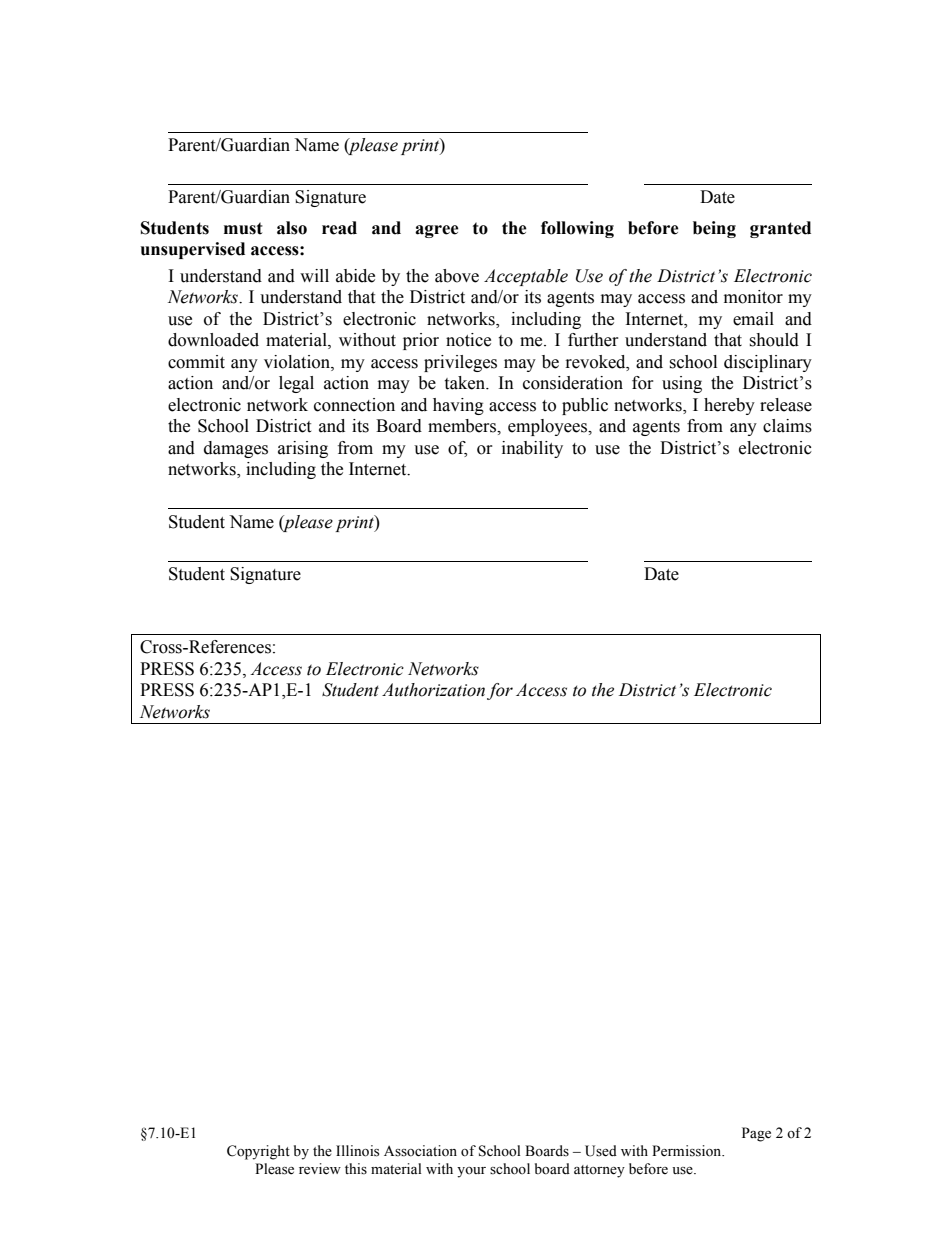 This page has width=952, height=1233. What do you see at coordinates (787, 426) in the page?
I see `claims` at bounding box center [787, 426].
